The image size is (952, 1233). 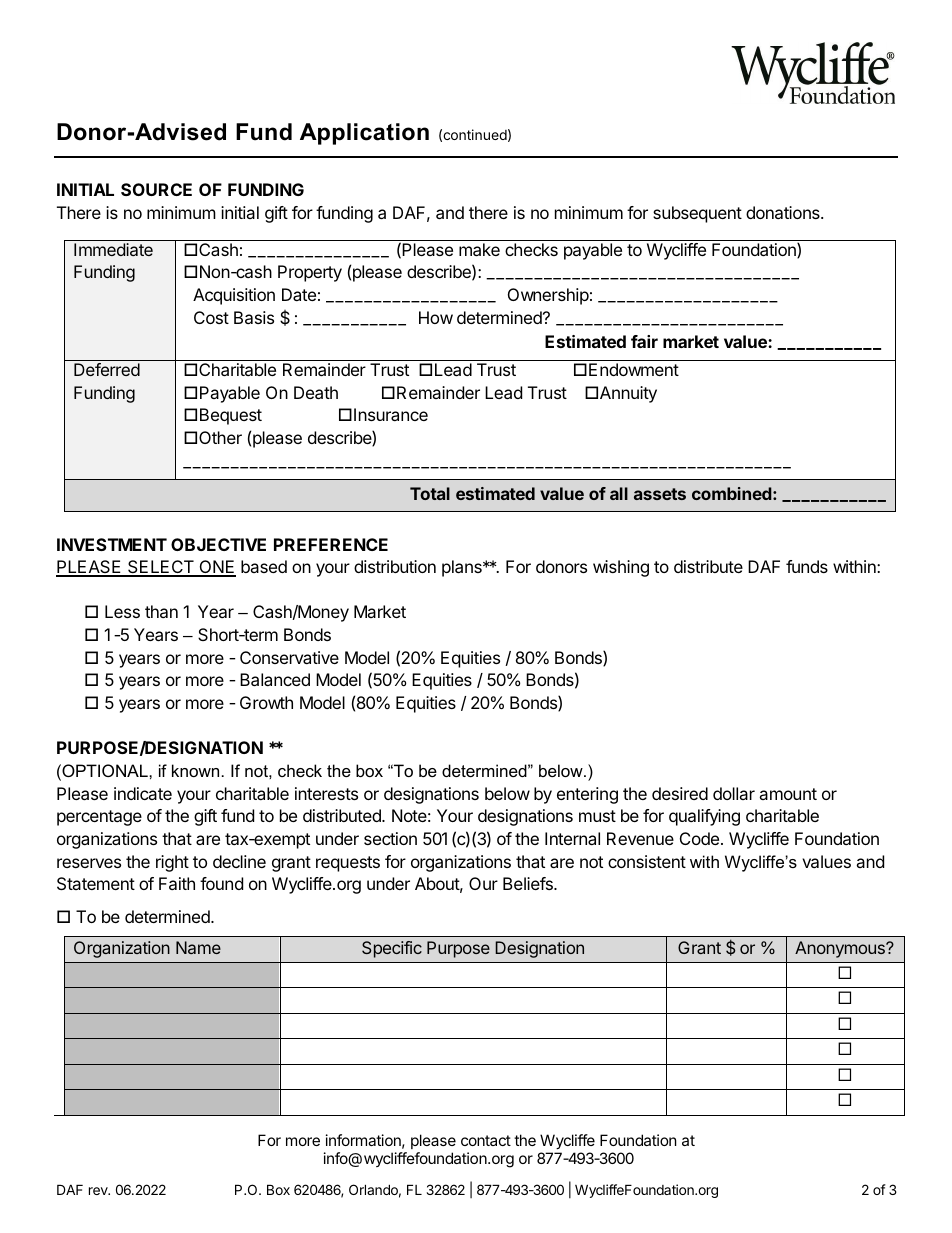 I want to click on Application, so click(x=364, y=134).
